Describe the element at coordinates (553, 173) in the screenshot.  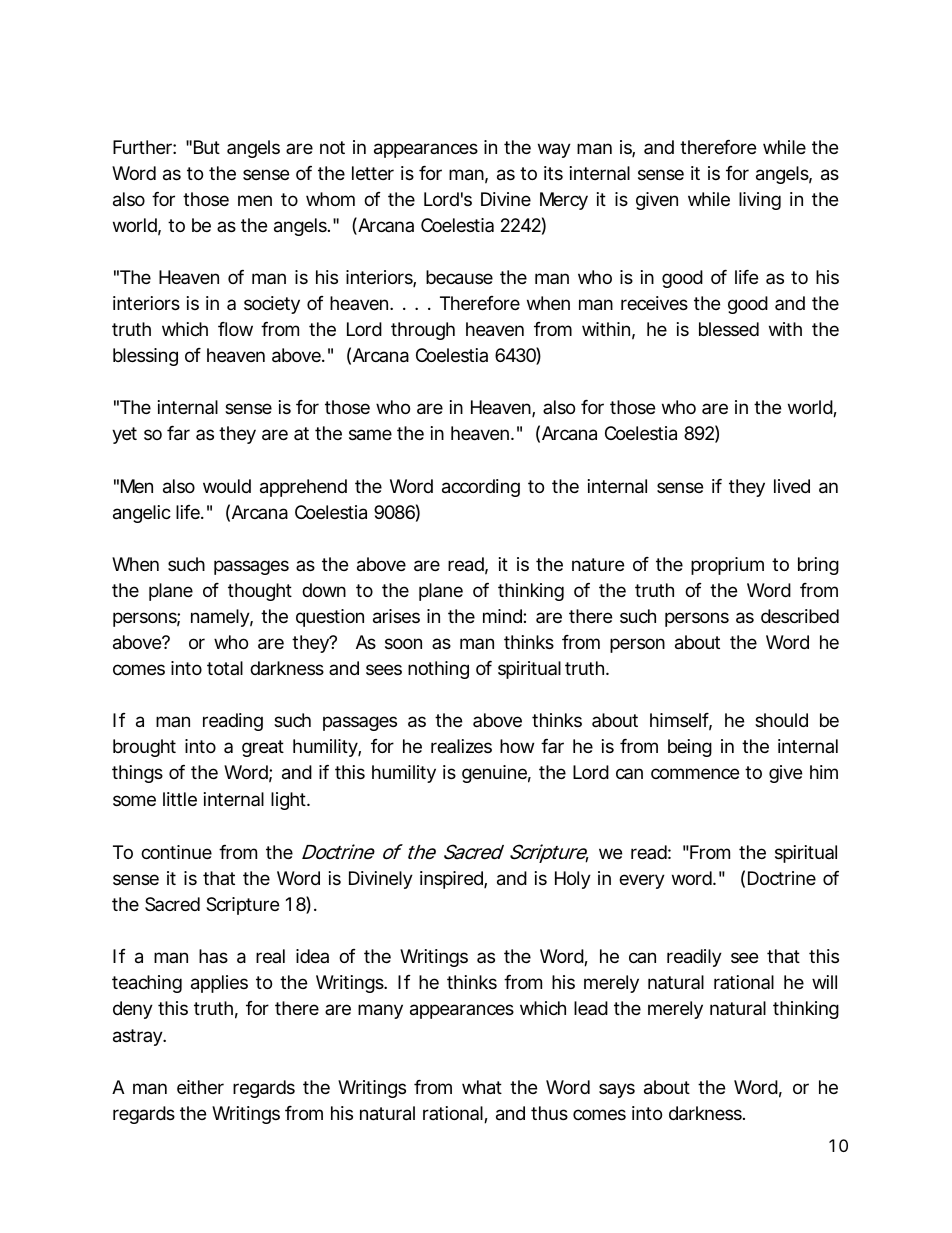
I see `its` at that location.
